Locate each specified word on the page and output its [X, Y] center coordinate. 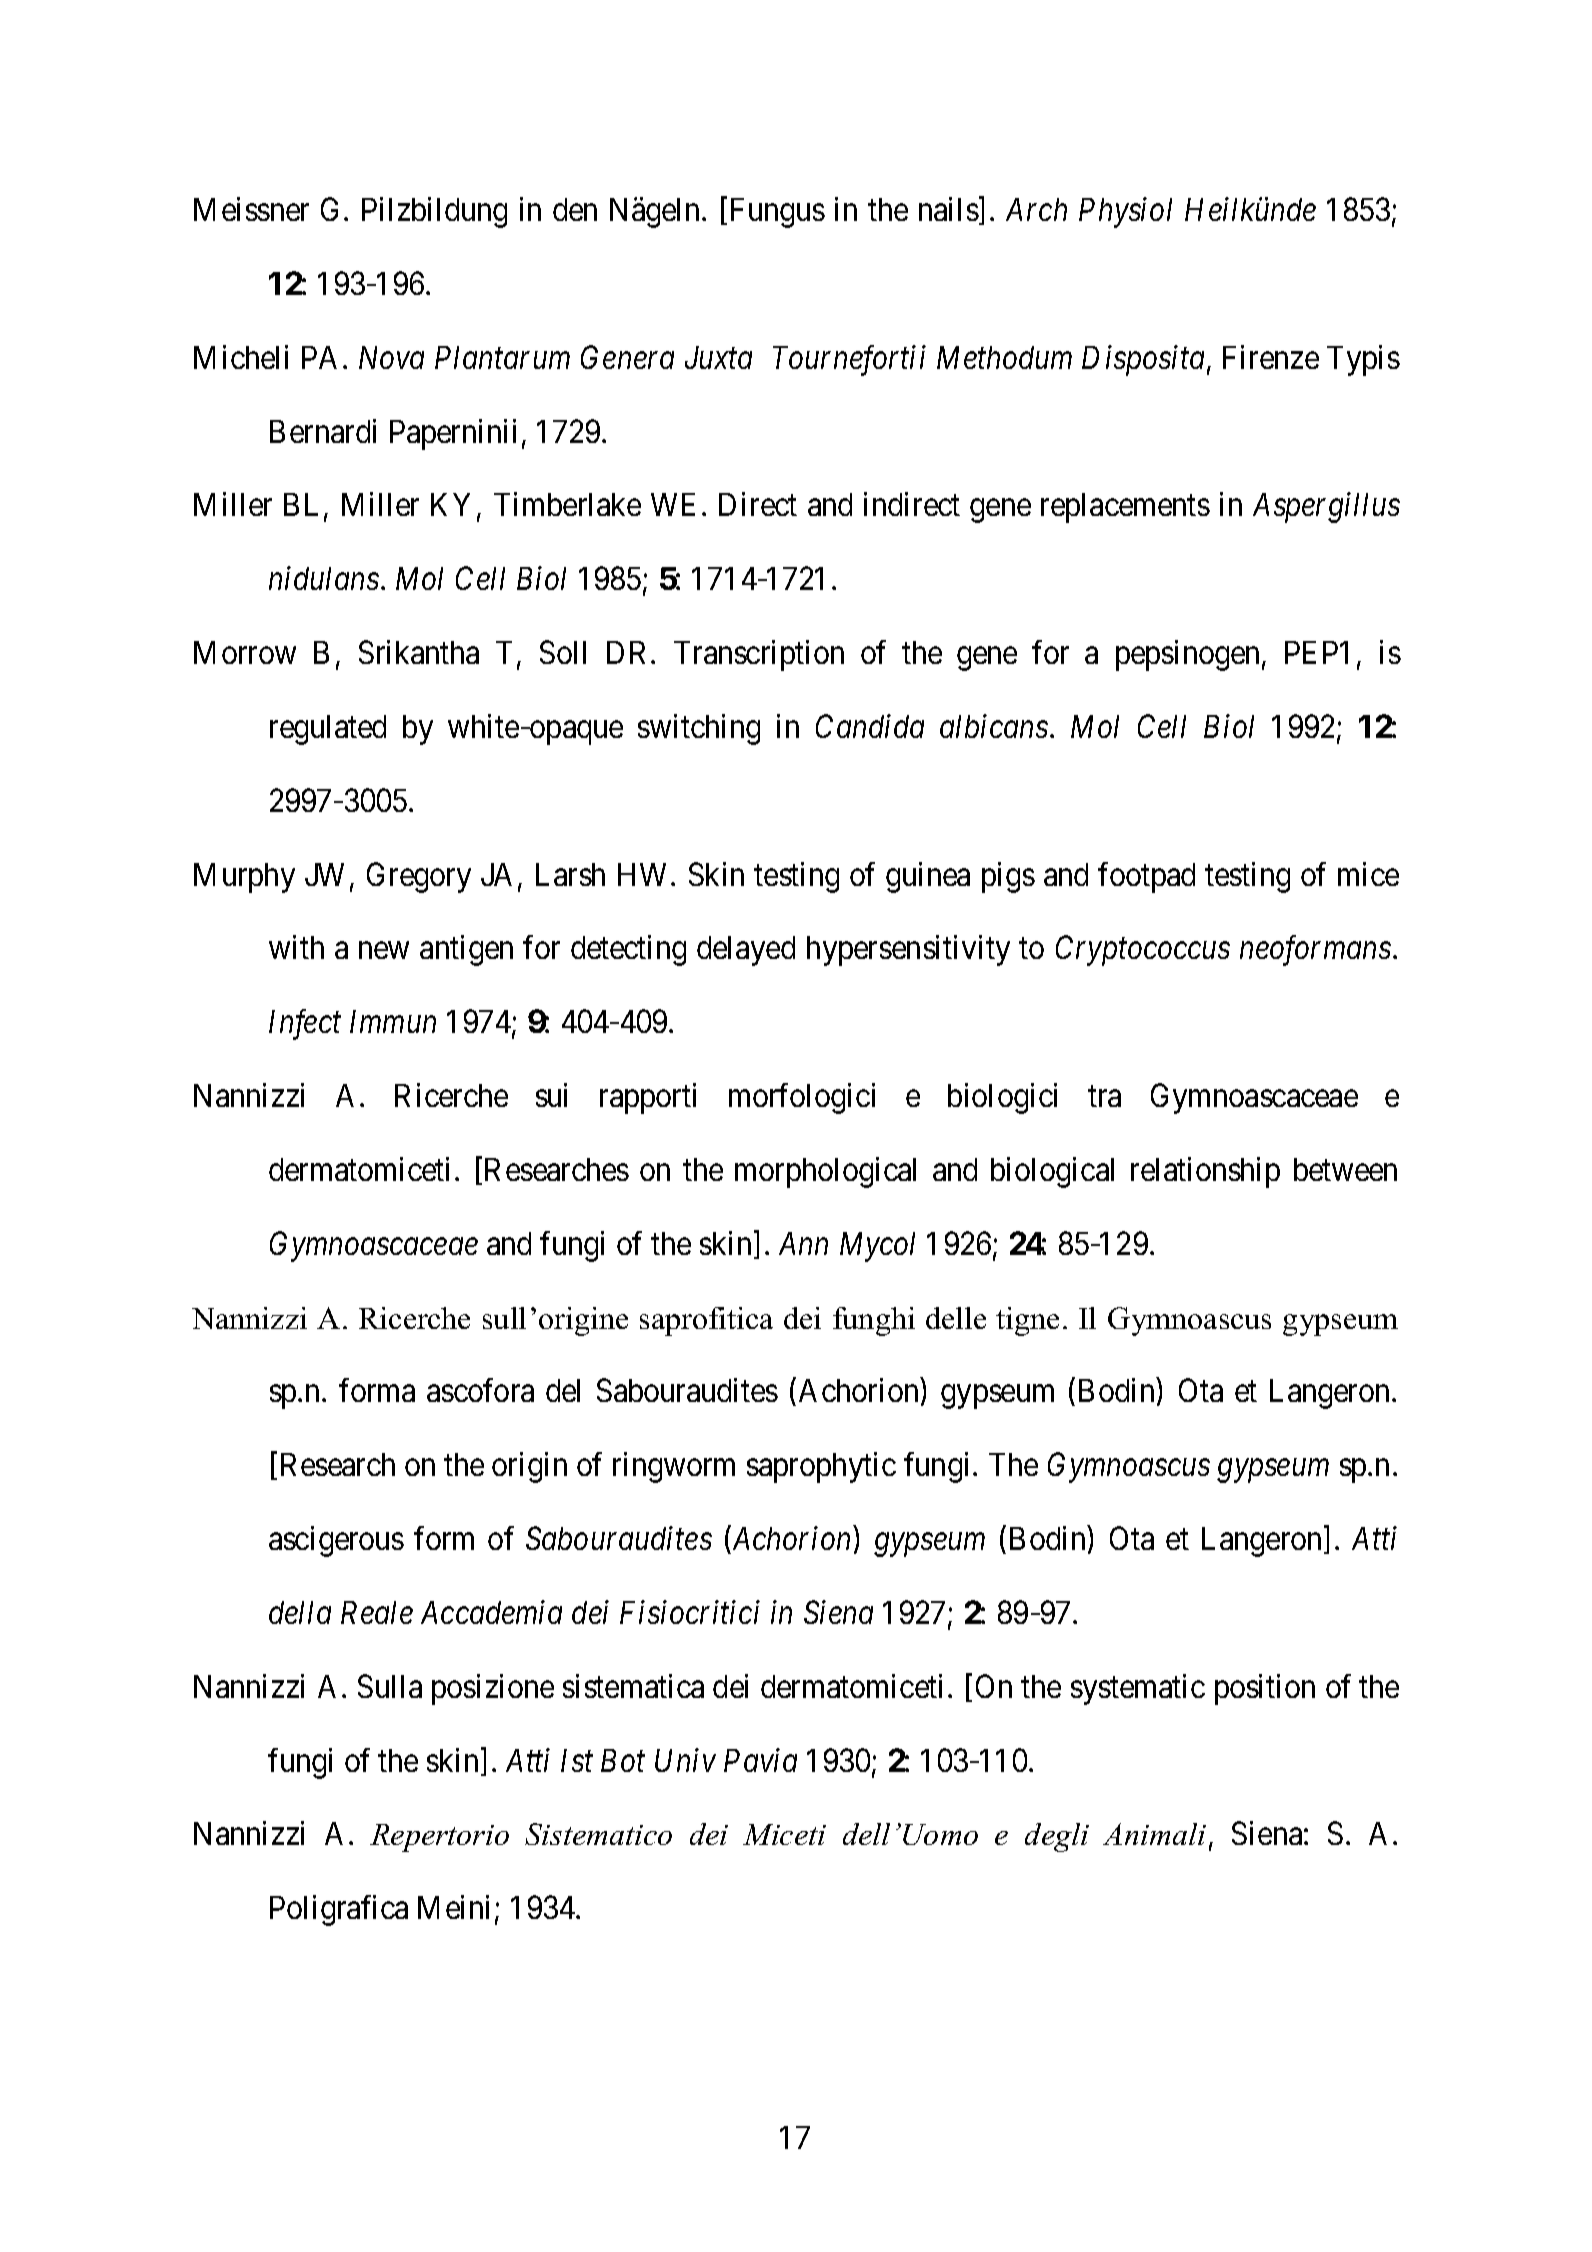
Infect [305, 1024]
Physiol [1125, 212]
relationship [1205, 1172]
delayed [746, 951]
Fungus [778, 213]
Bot [623, 1760]
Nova [391, 357]
